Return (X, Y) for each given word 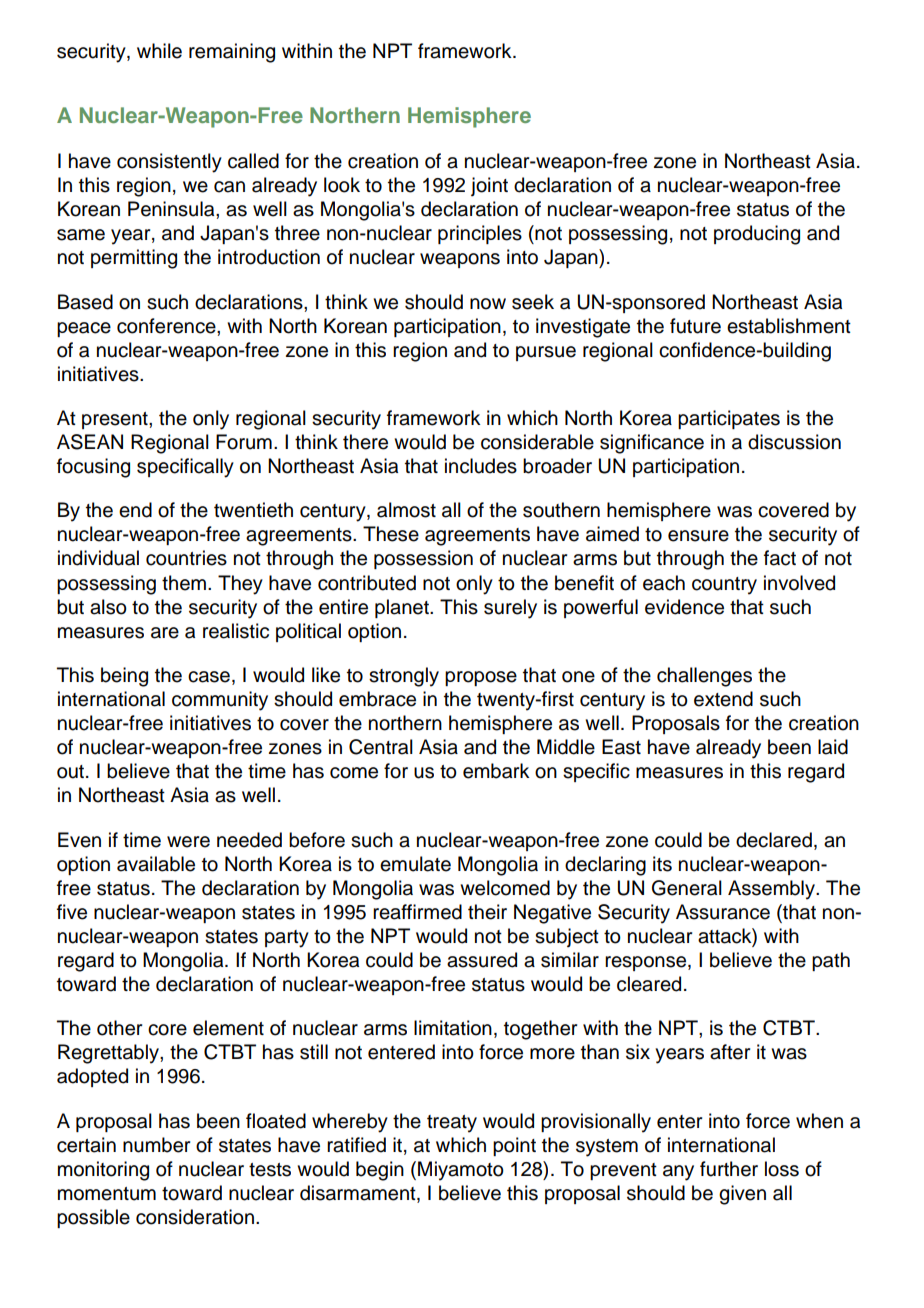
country (724, 586)
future (695, 326)
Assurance (723, 912)
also (108, 607)
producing (757, 235)
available (156, 864)
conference (167, 326)
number (156, 1145)
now (488, 304)
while (159, 51)
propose (481, 678)
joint (489, 186)
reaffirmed (417, 912)
